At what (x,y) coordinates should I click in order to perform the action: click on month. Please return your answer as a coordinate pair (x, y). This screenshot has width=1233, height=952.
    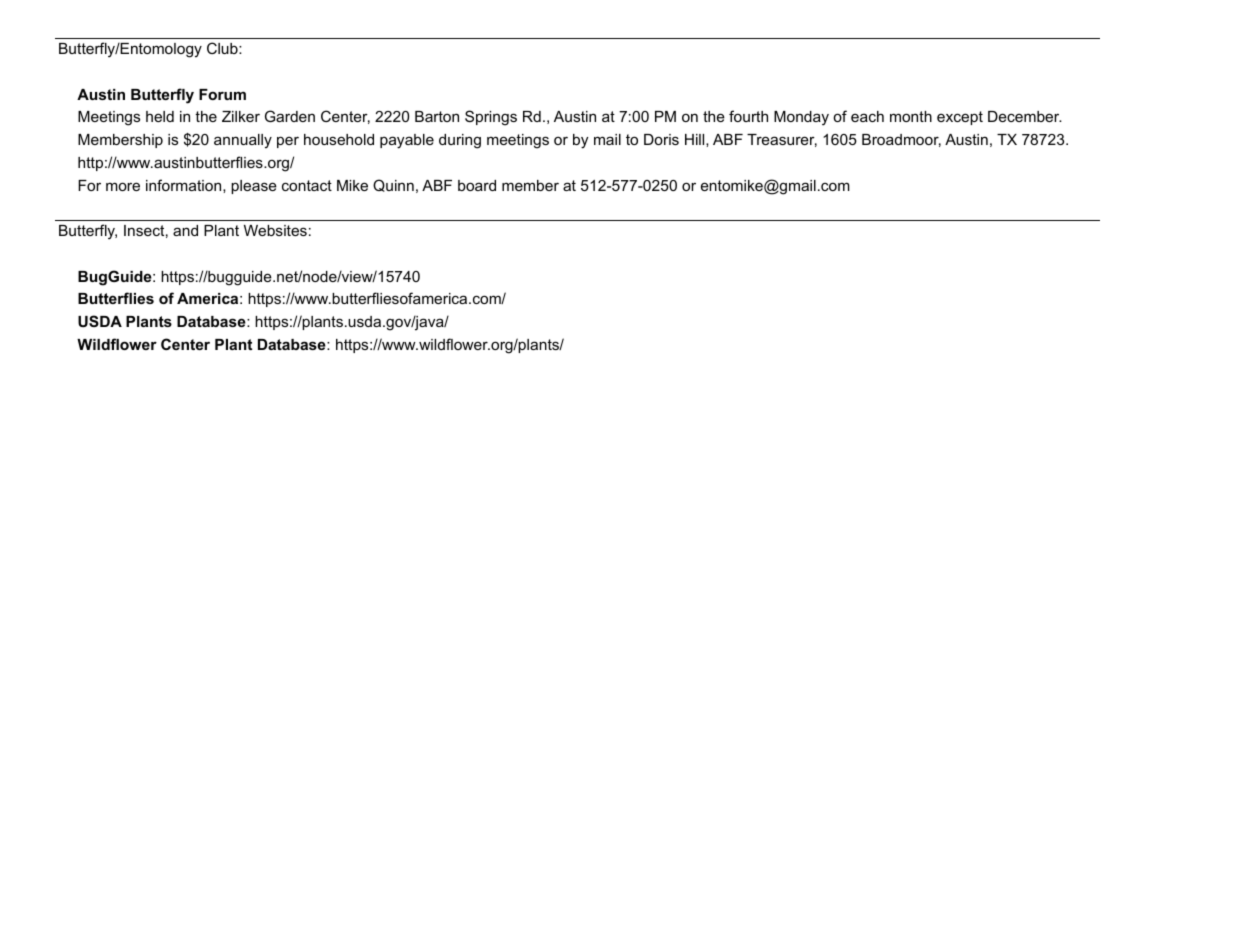
    Looking at the image, I should click on (911, 116).
